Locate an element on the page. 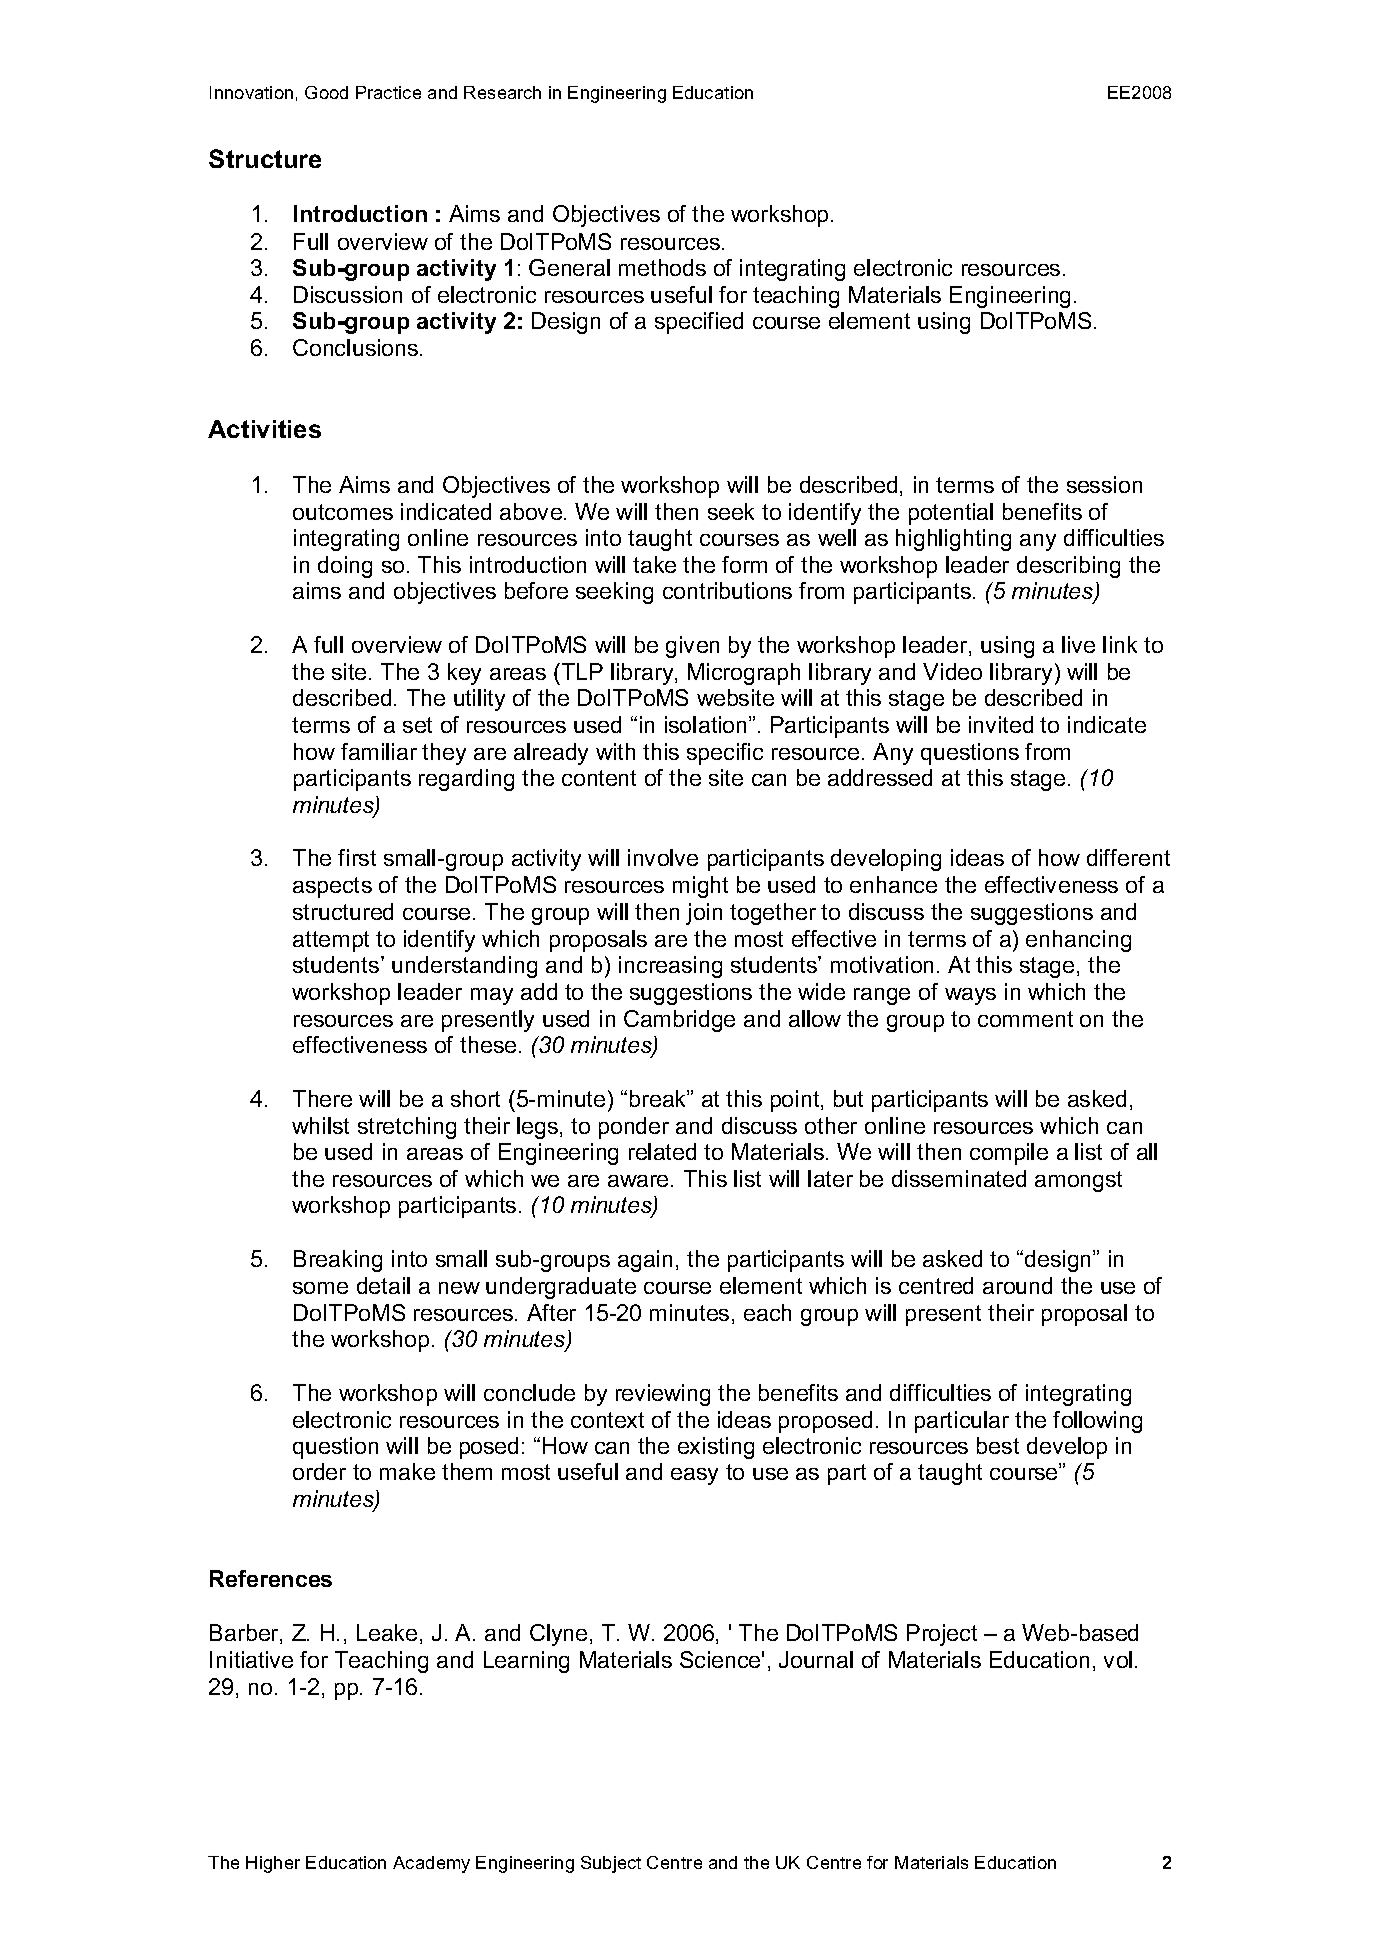 The height and width of the page is (1955, 1382). session is located at coordinates (1104, 484).
